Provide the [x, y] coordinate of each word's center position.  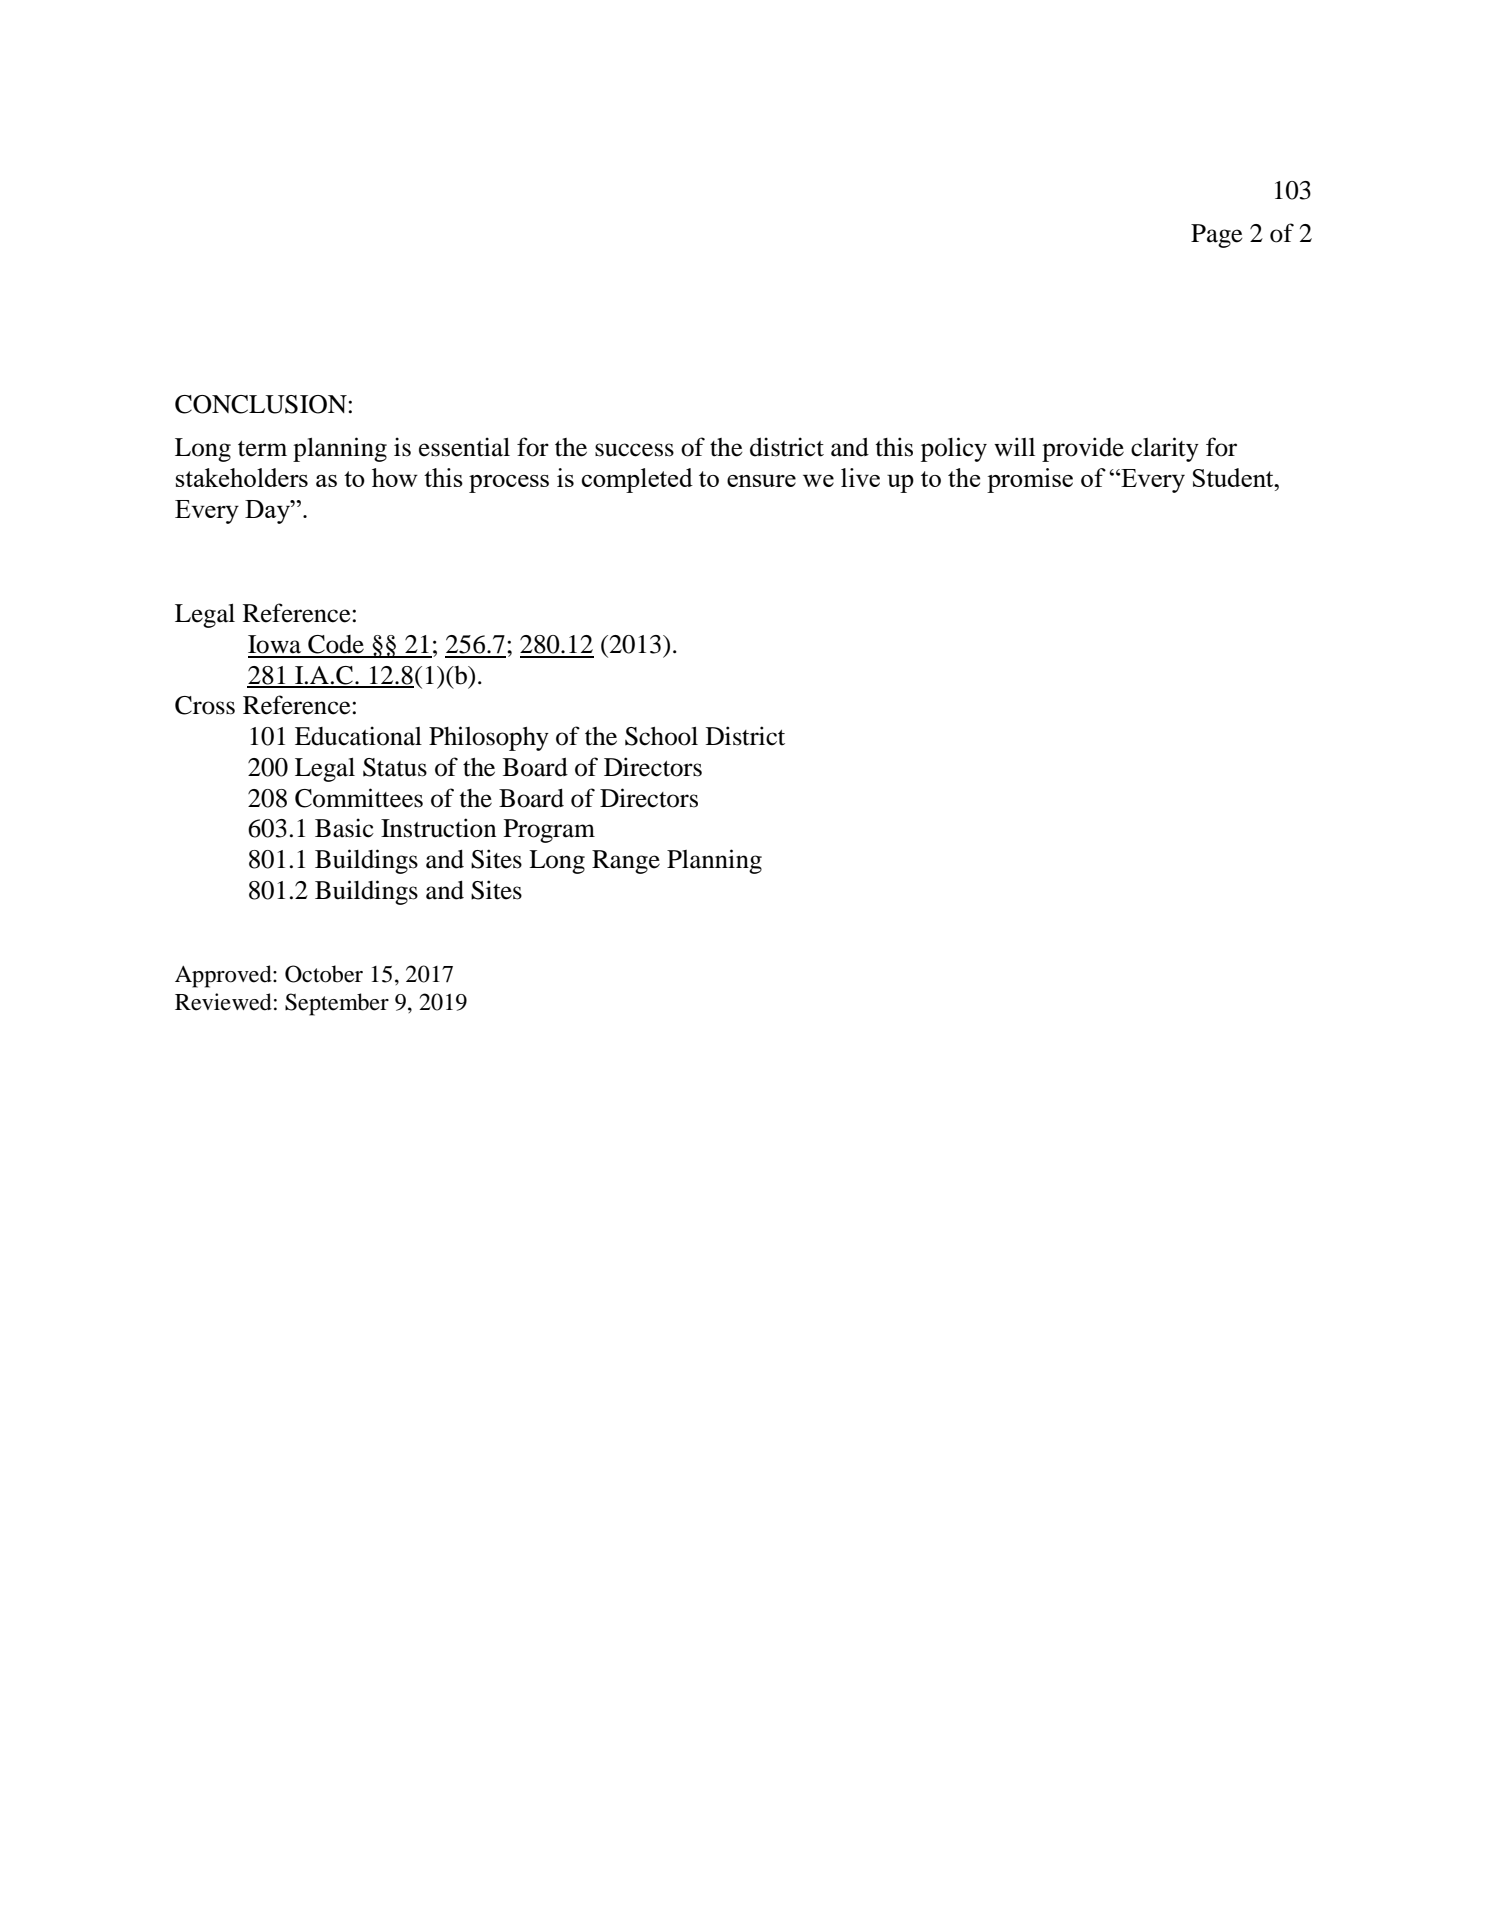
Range [626, 862]
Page [1217, 236]
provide [1083, 449]
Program [549, 831]
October [324, 974]
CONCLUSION [262, 404]
